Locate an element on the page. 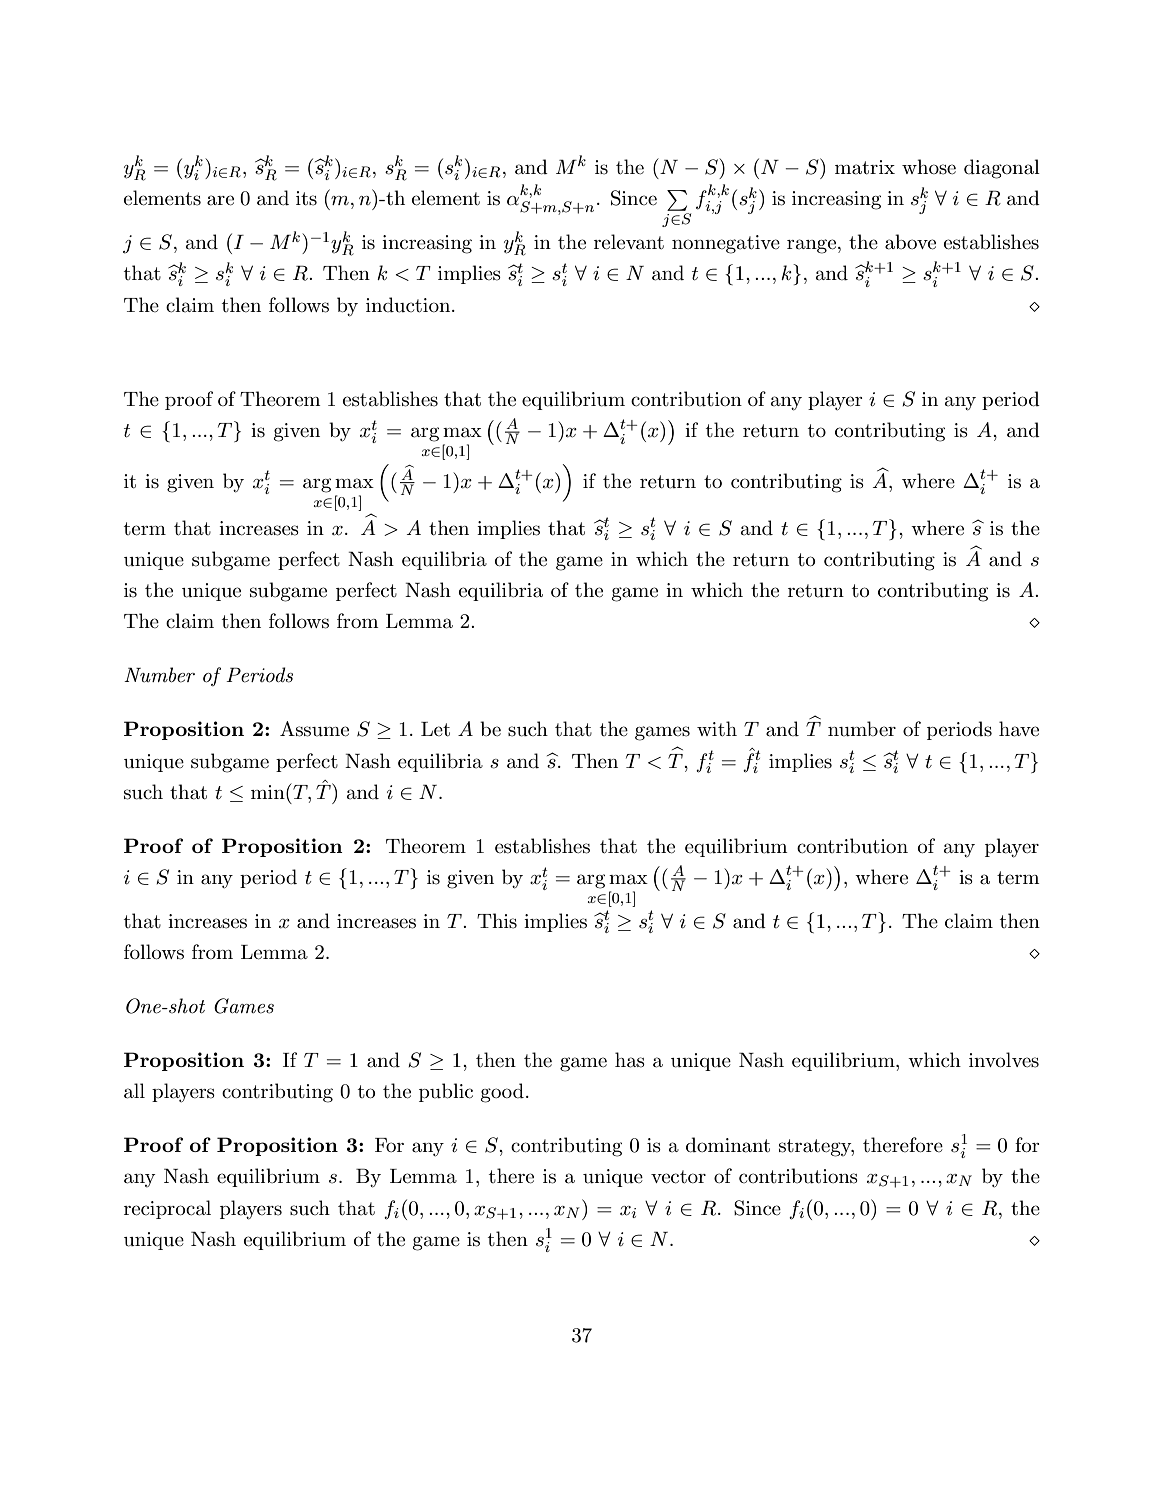 Image resolution: width=1164 pixels, height=1506 pixels. are is located at coordinates (220, 200).
